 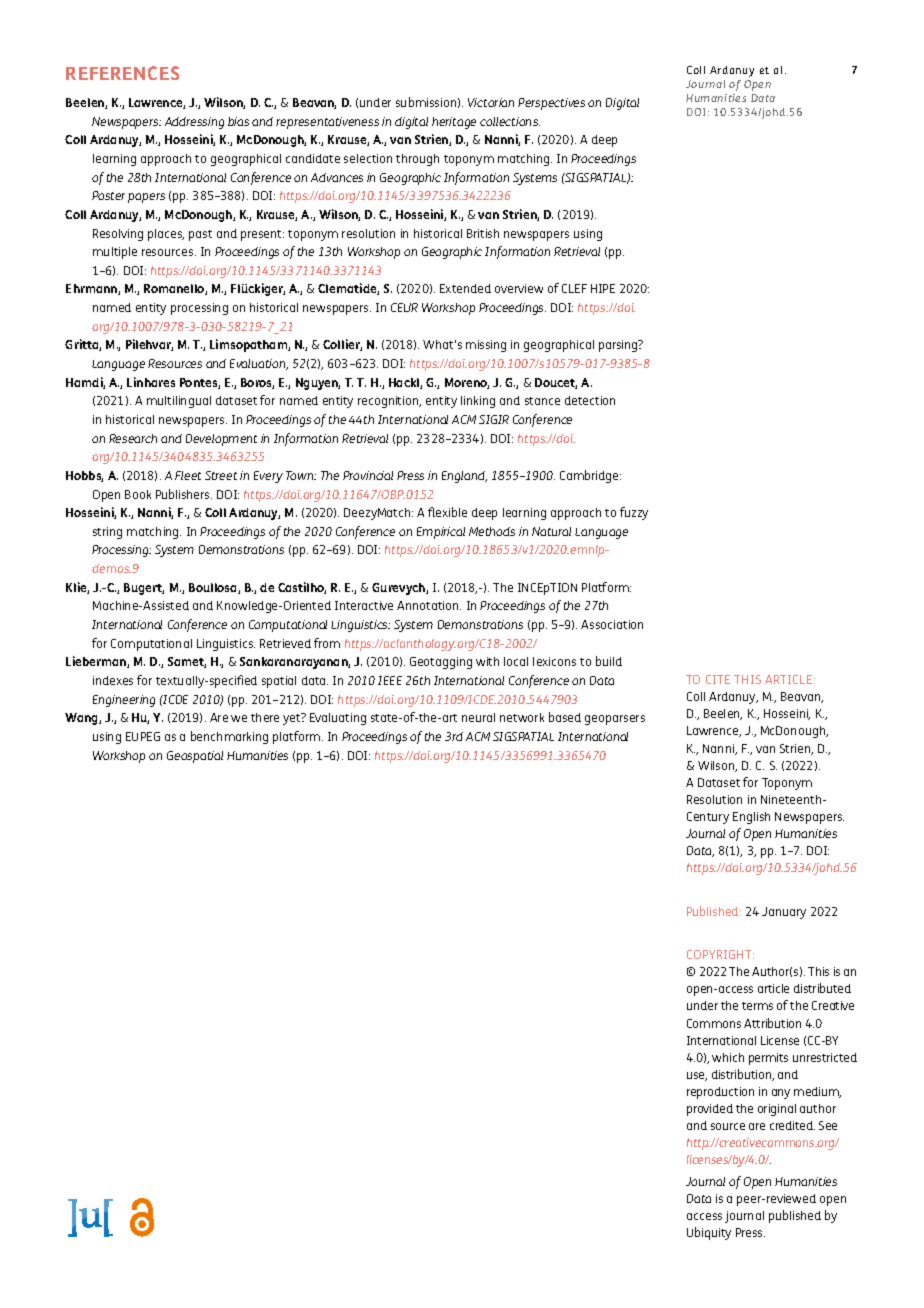 I want to click on Ubiquity, so click(x=709, y=1233).
